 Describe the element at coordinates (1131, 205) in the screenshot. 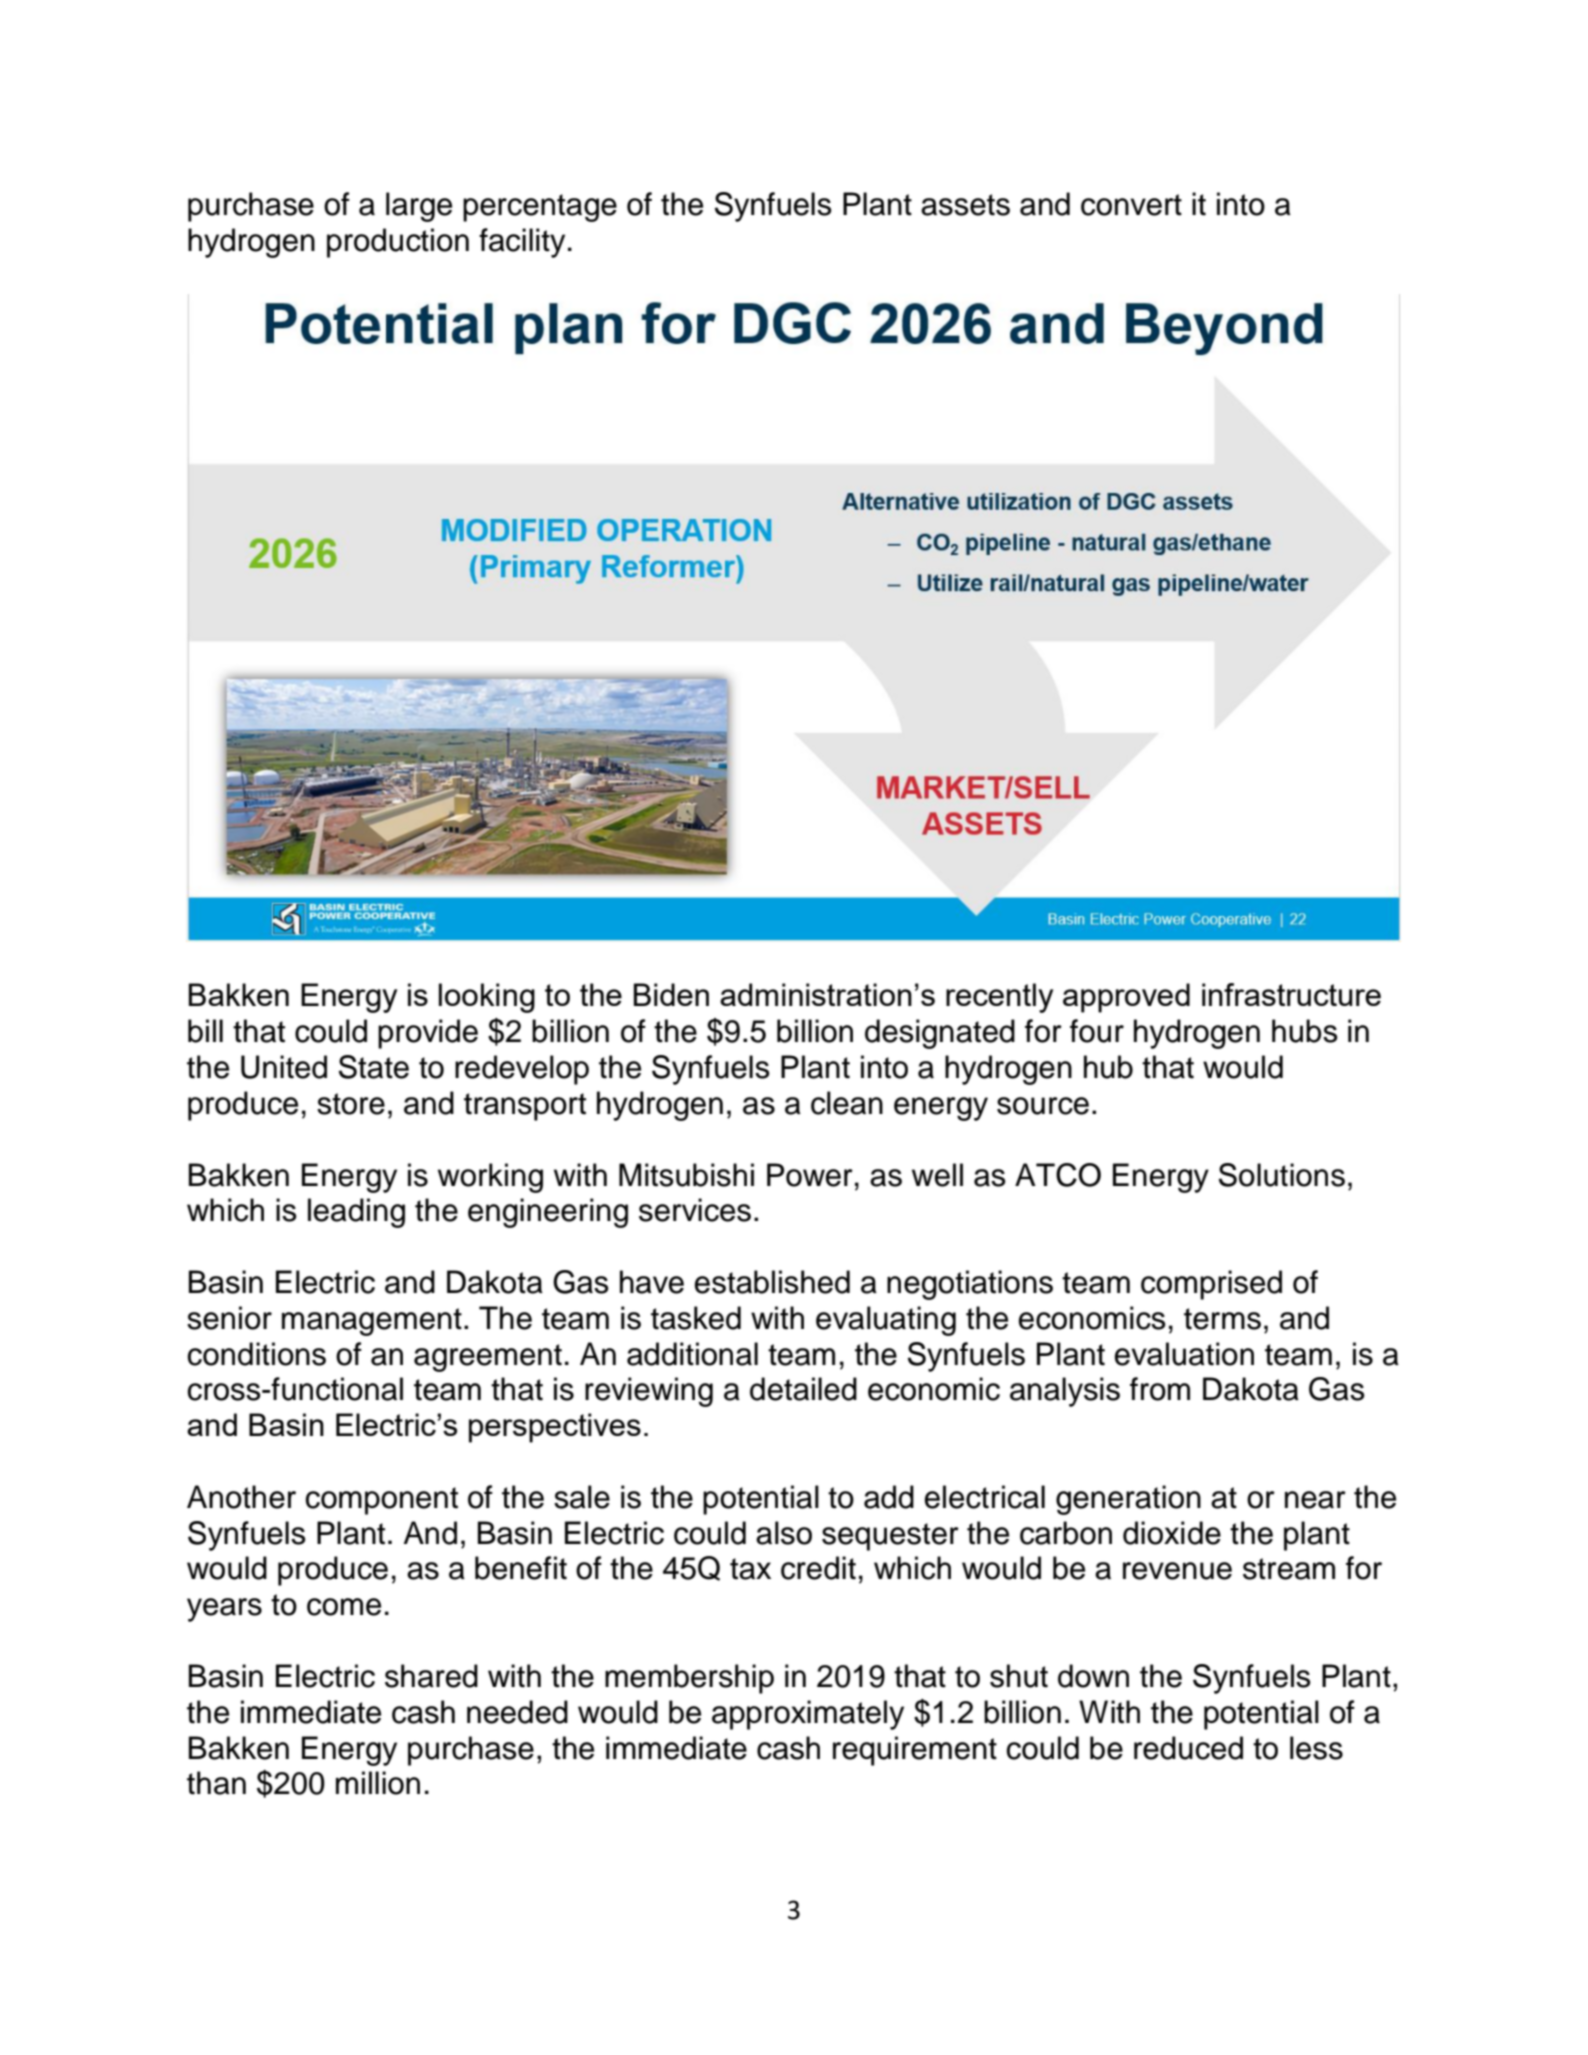

I see `convert` at that location.
